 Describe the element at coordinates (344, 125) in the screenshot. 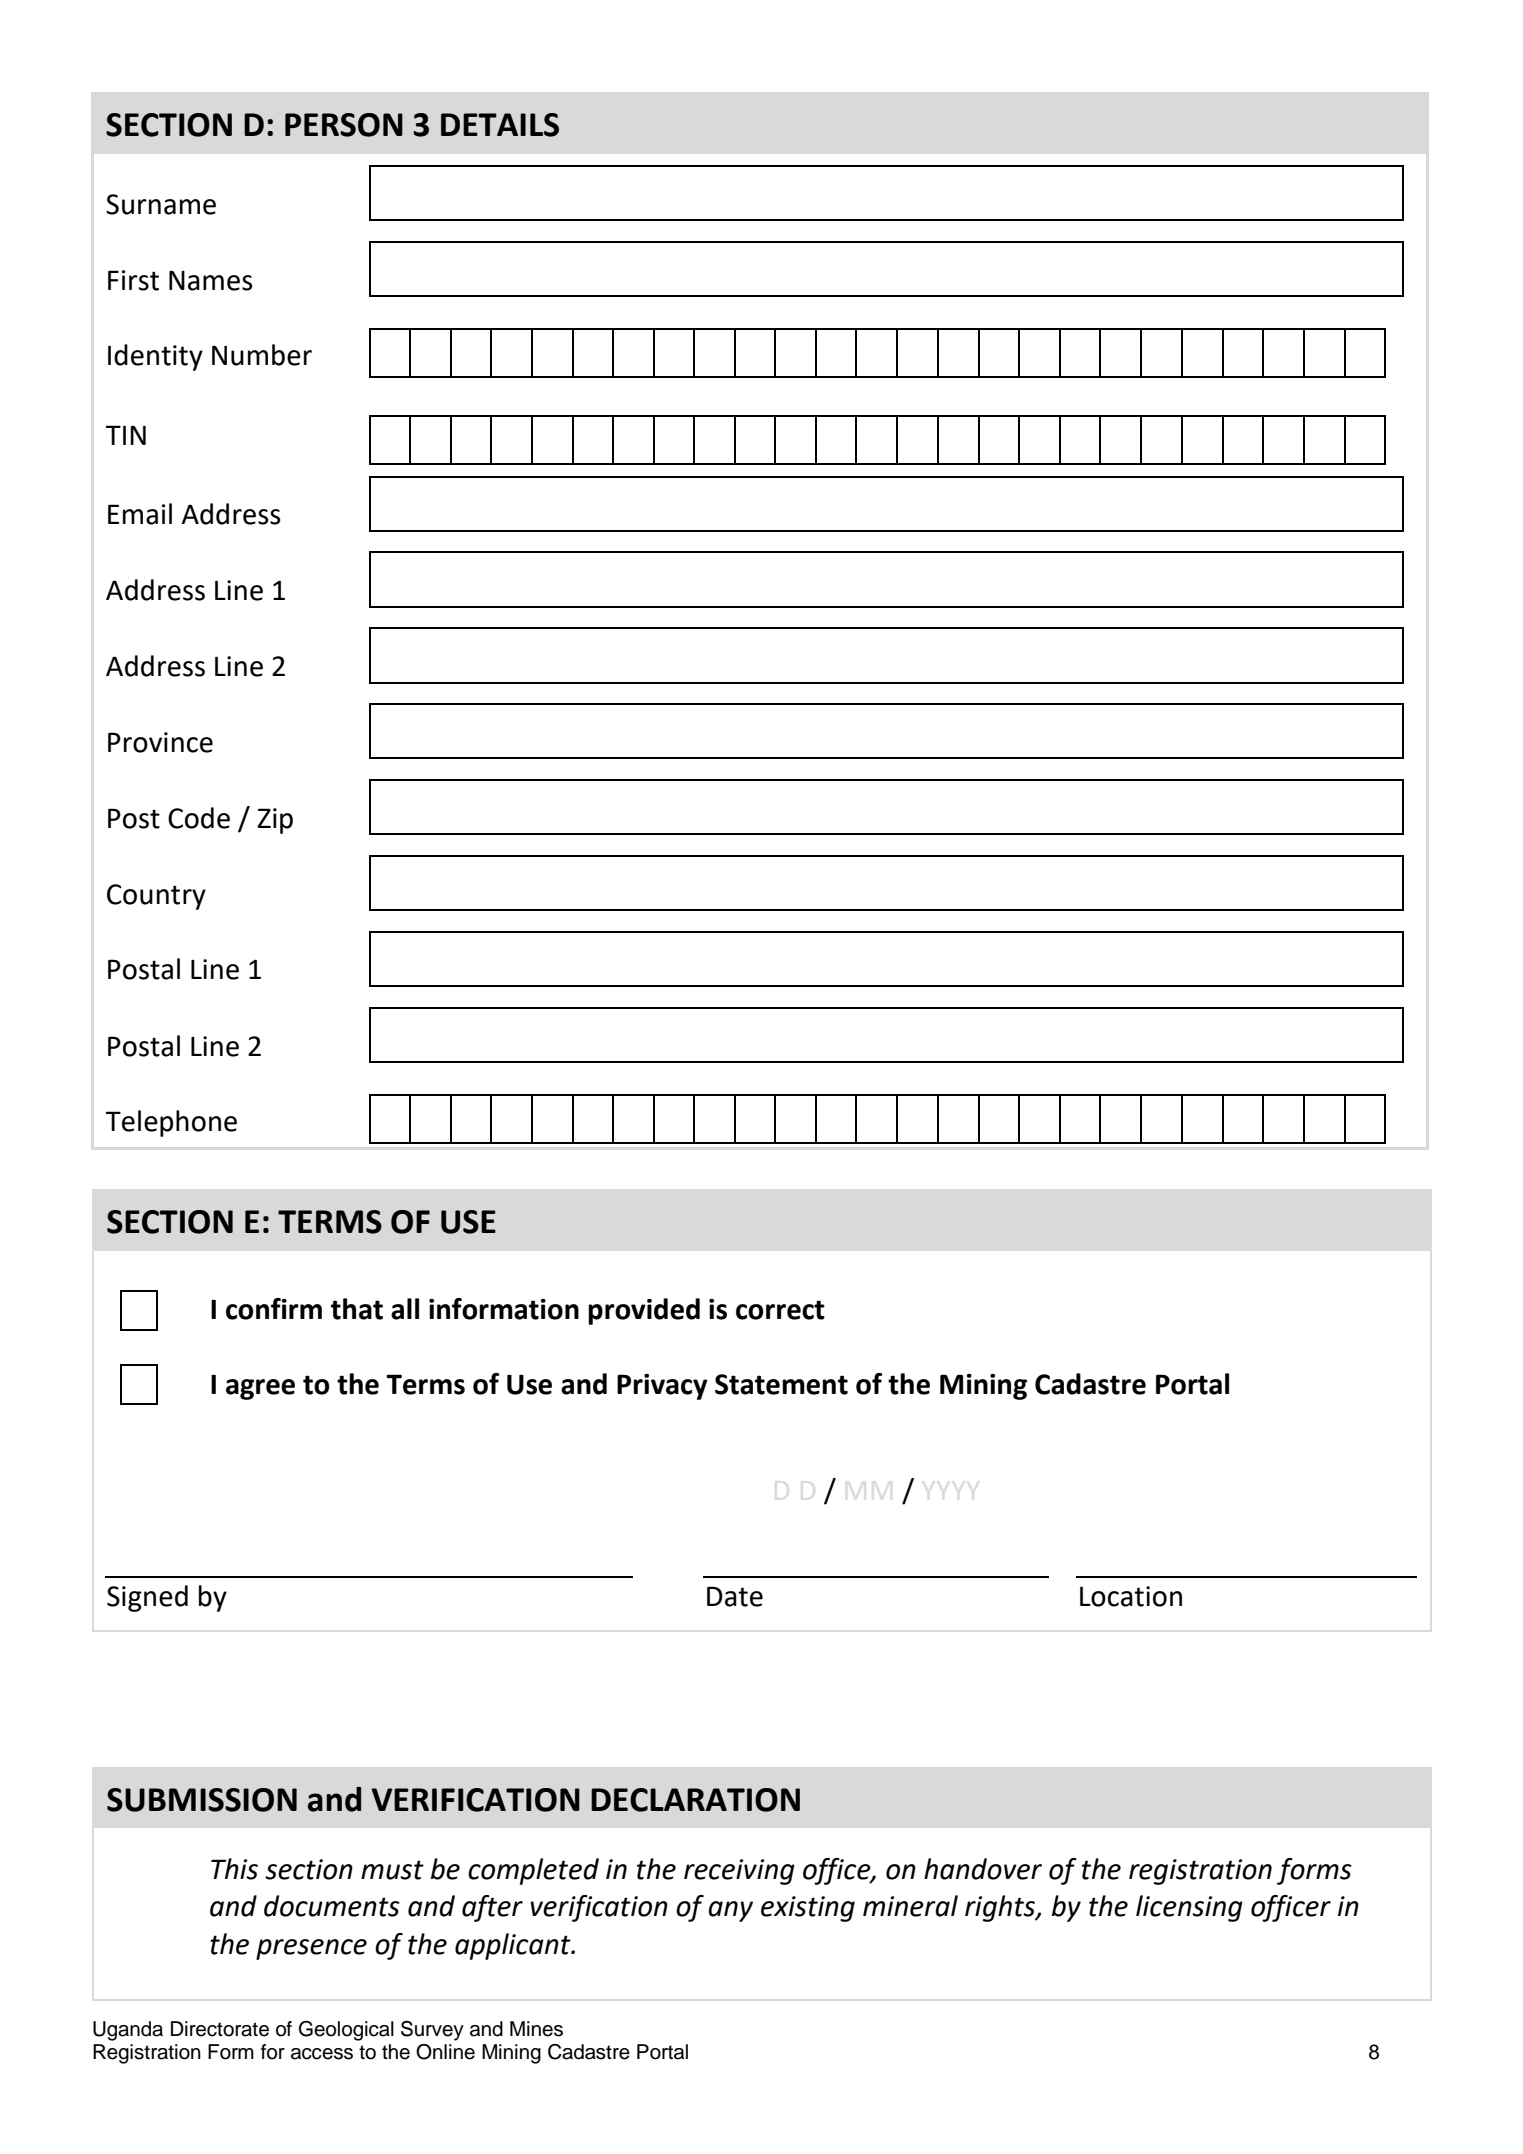

I see `PERSON` at that location.
